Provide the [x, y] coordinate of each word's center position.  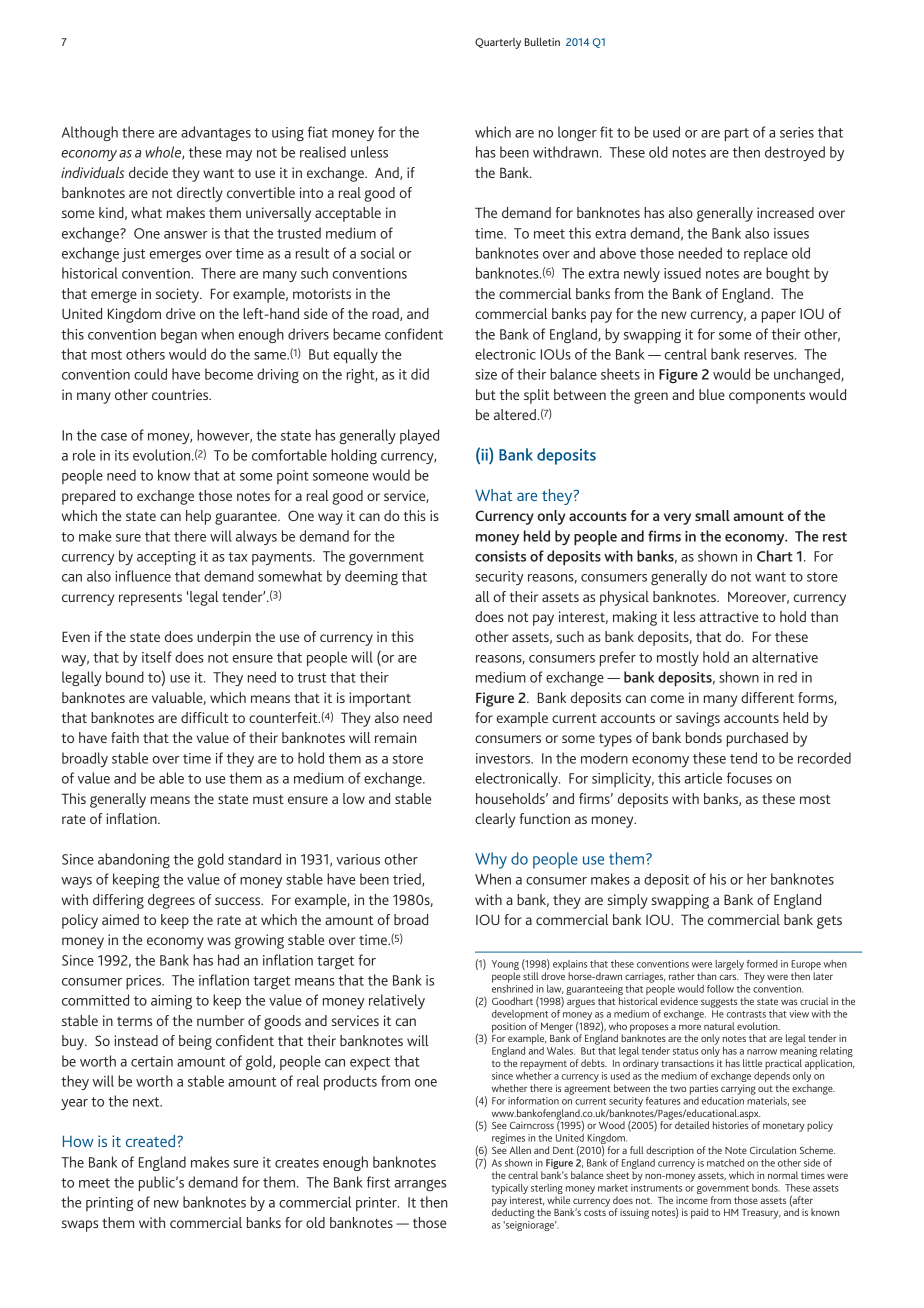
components [767, 397]
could [150, 374]
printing [109, 1204]
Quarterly [498, 43]
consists [500, 556]
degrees [171, 901]
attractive [729, 616]
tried [408, 880]
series [797, 132]
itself [157, 657]
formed [762, 964]
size [486, 374]
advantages [216, 133]
